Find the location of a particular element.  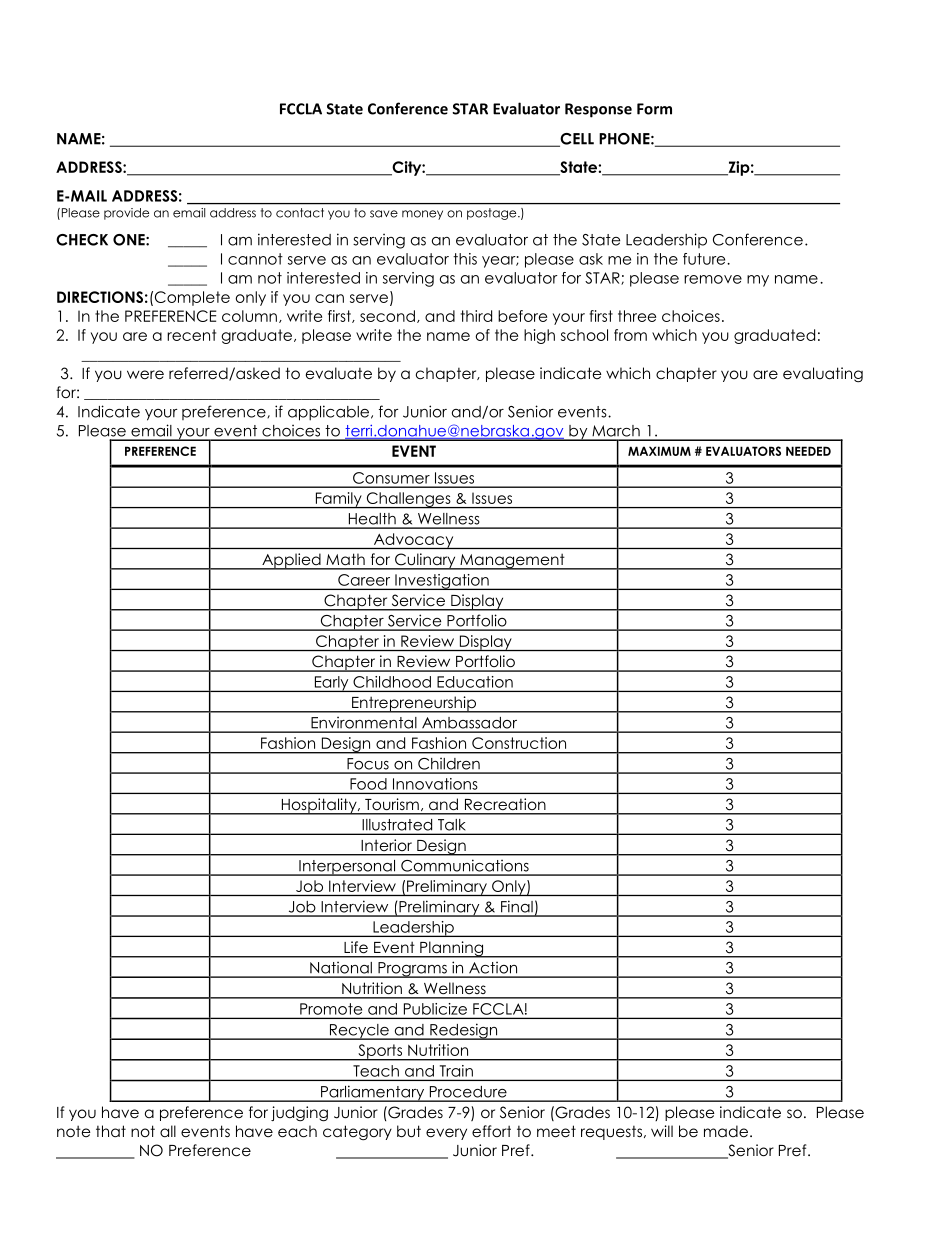

provide is located at coordinates (126, 214).
